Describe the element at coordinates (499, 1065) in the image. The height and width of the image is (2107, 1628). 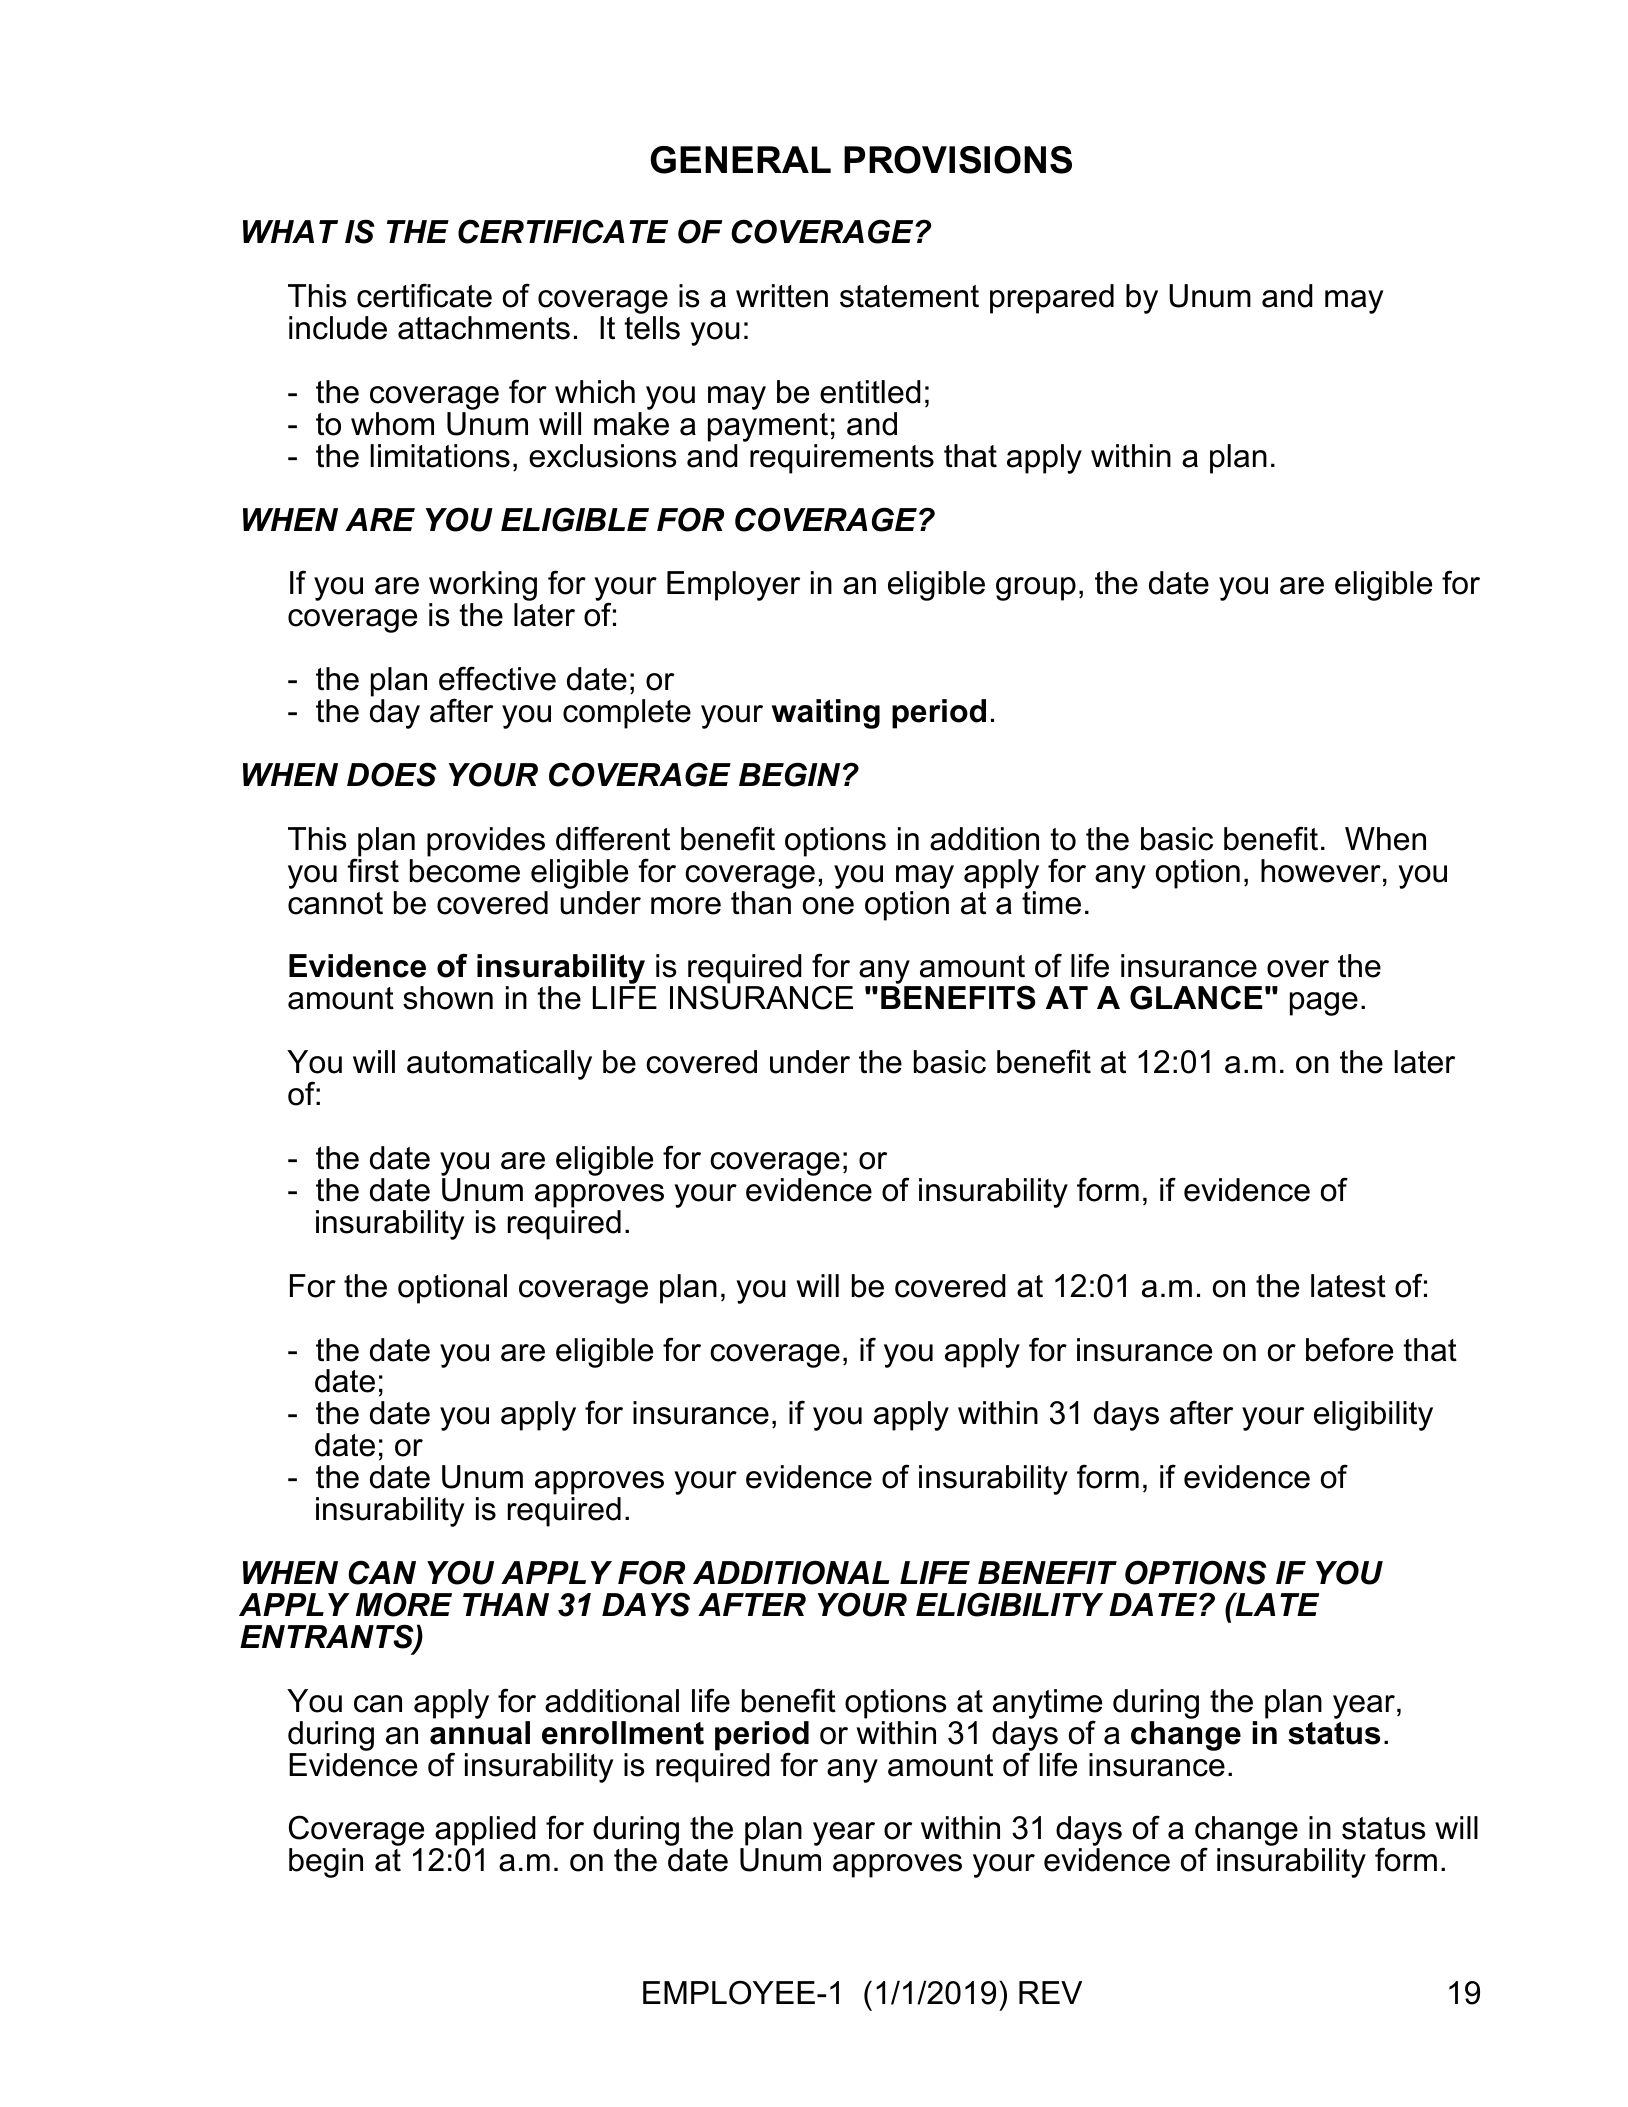
I see `automatically` at that location.
